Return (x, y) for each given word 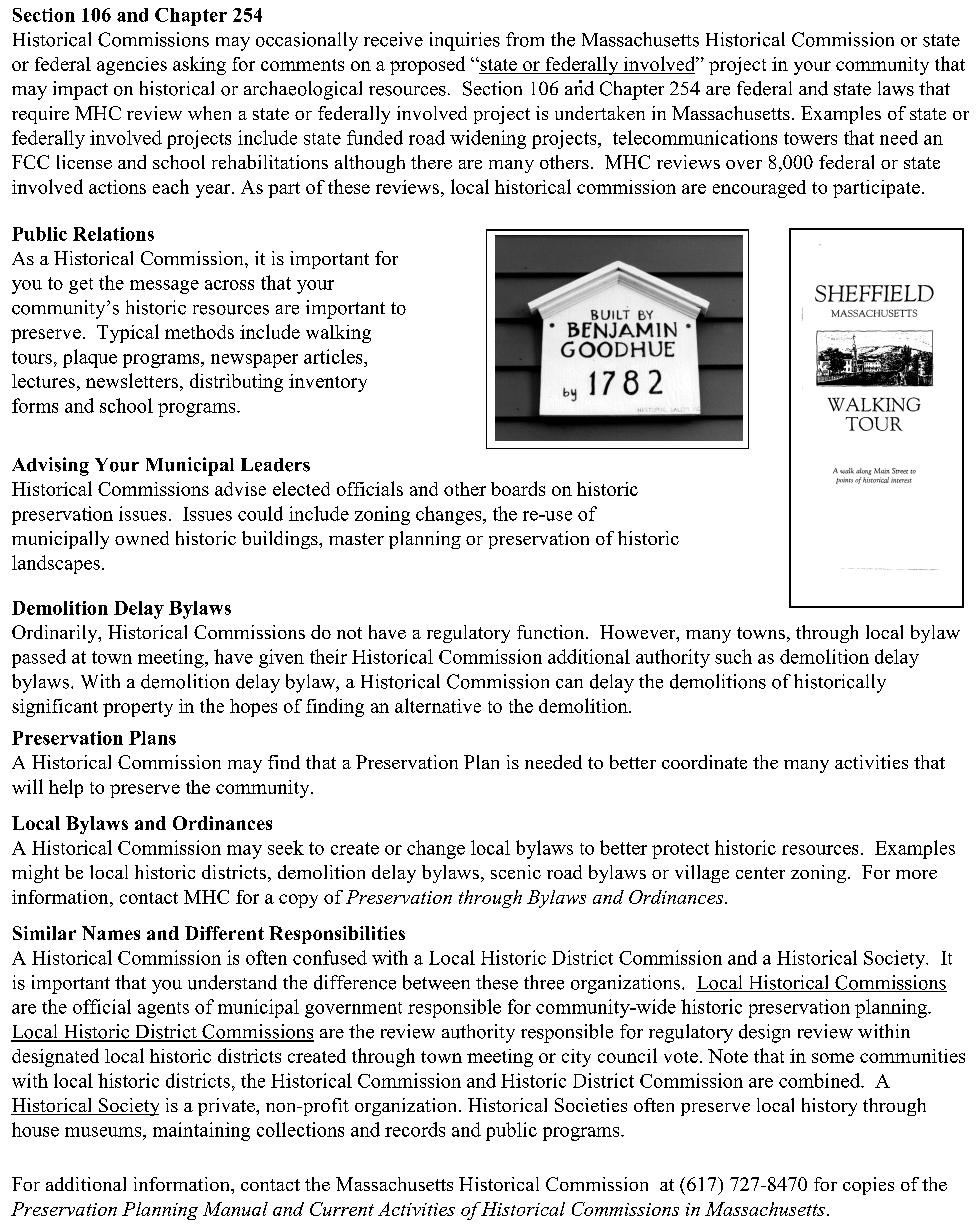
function (552, 632)
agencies (132, 66)
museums (104, 1132)
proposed (427, 65)
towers (810, 138)
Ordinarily (56, 634)
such (733, 656)
